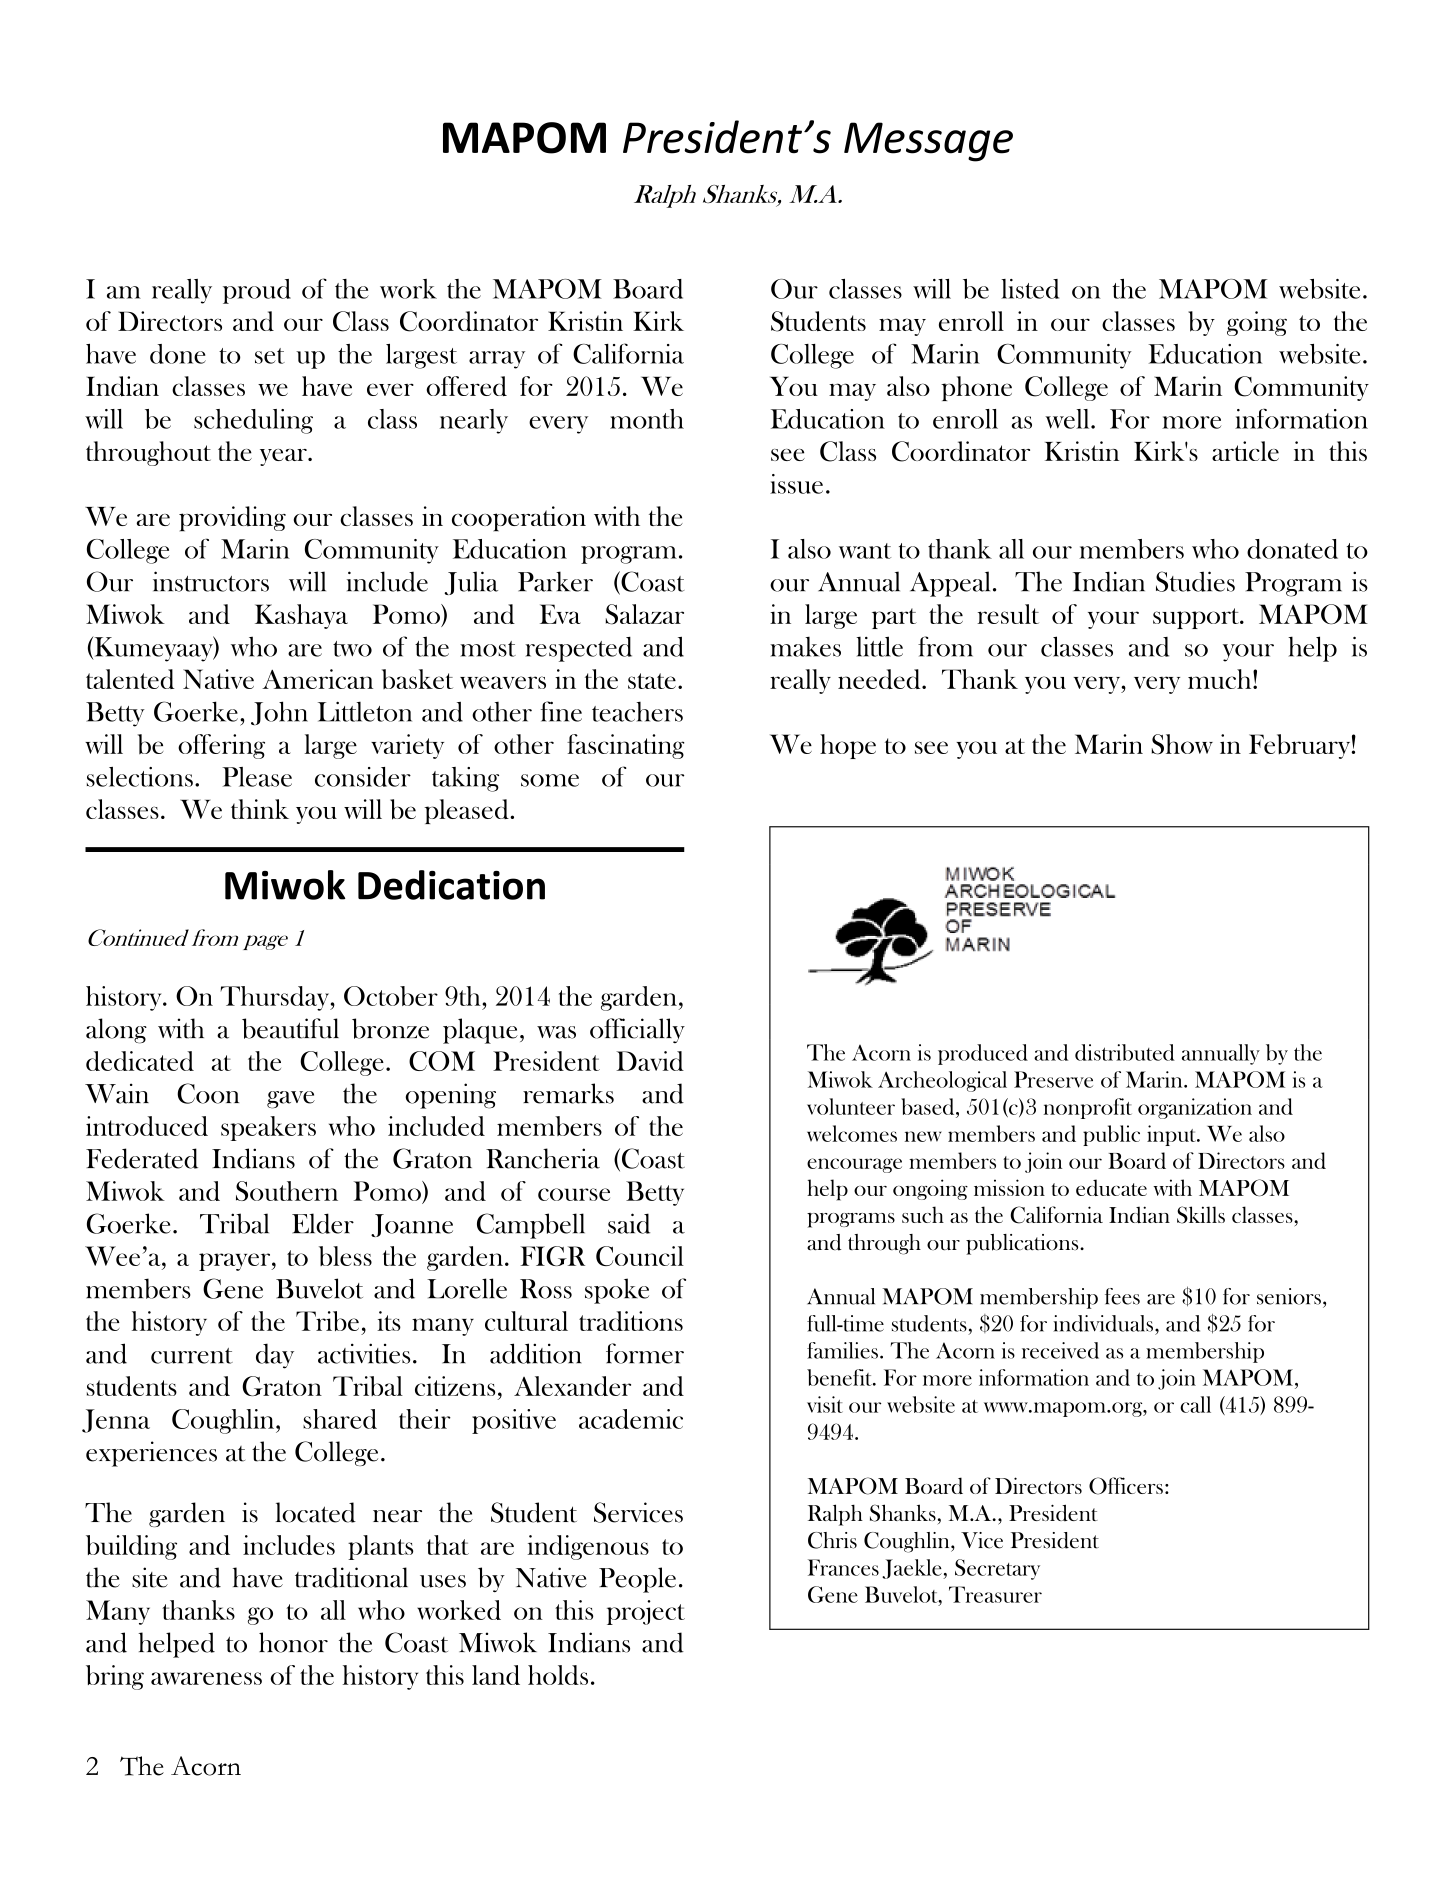 The height and width of the screenshot is (1882, 1454). Describe the element at coordinates (640, 1256) in the screenshot. I see `Council` at that location.
